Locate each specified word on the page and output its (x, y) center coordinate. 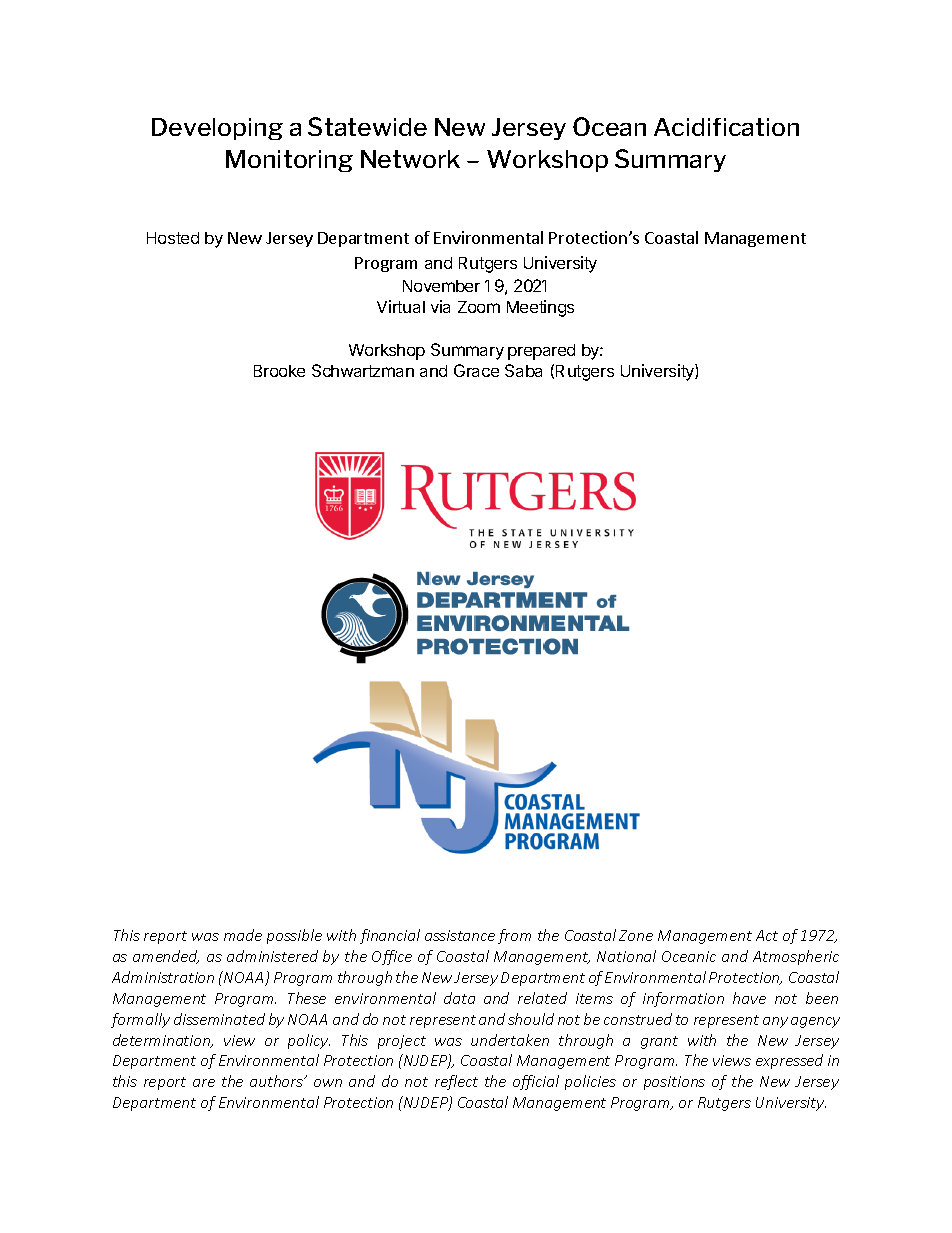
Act (767, 935)
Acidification (726, 127)
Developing (217, 129)
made (243, 935)
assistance (460, 935)
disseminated (219, 1019)
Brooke (279, 371)
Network (410, 159)
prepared (541, 352)
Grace (476, 370)
